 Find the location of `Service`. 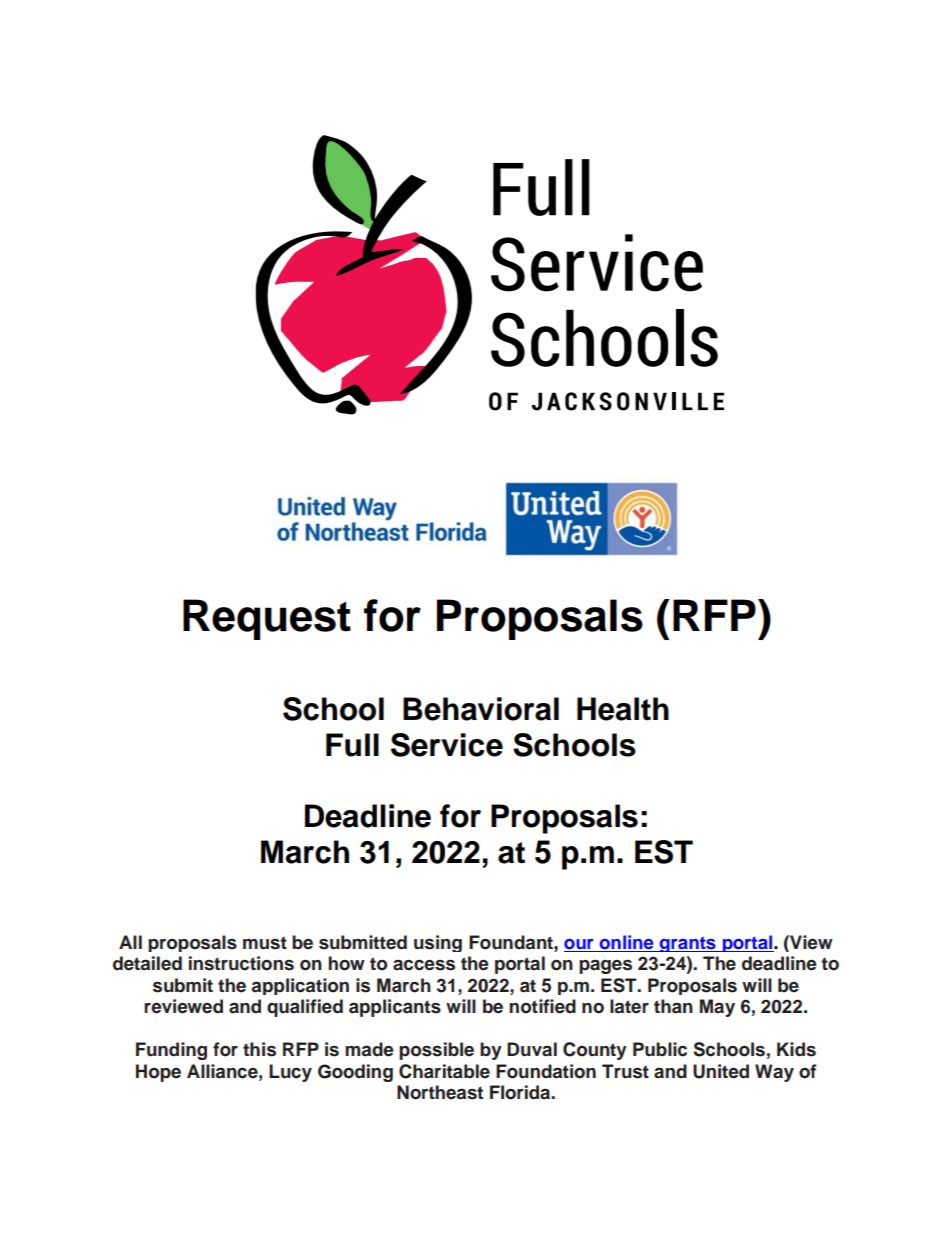

Service is located at coordinates (447, 745).
